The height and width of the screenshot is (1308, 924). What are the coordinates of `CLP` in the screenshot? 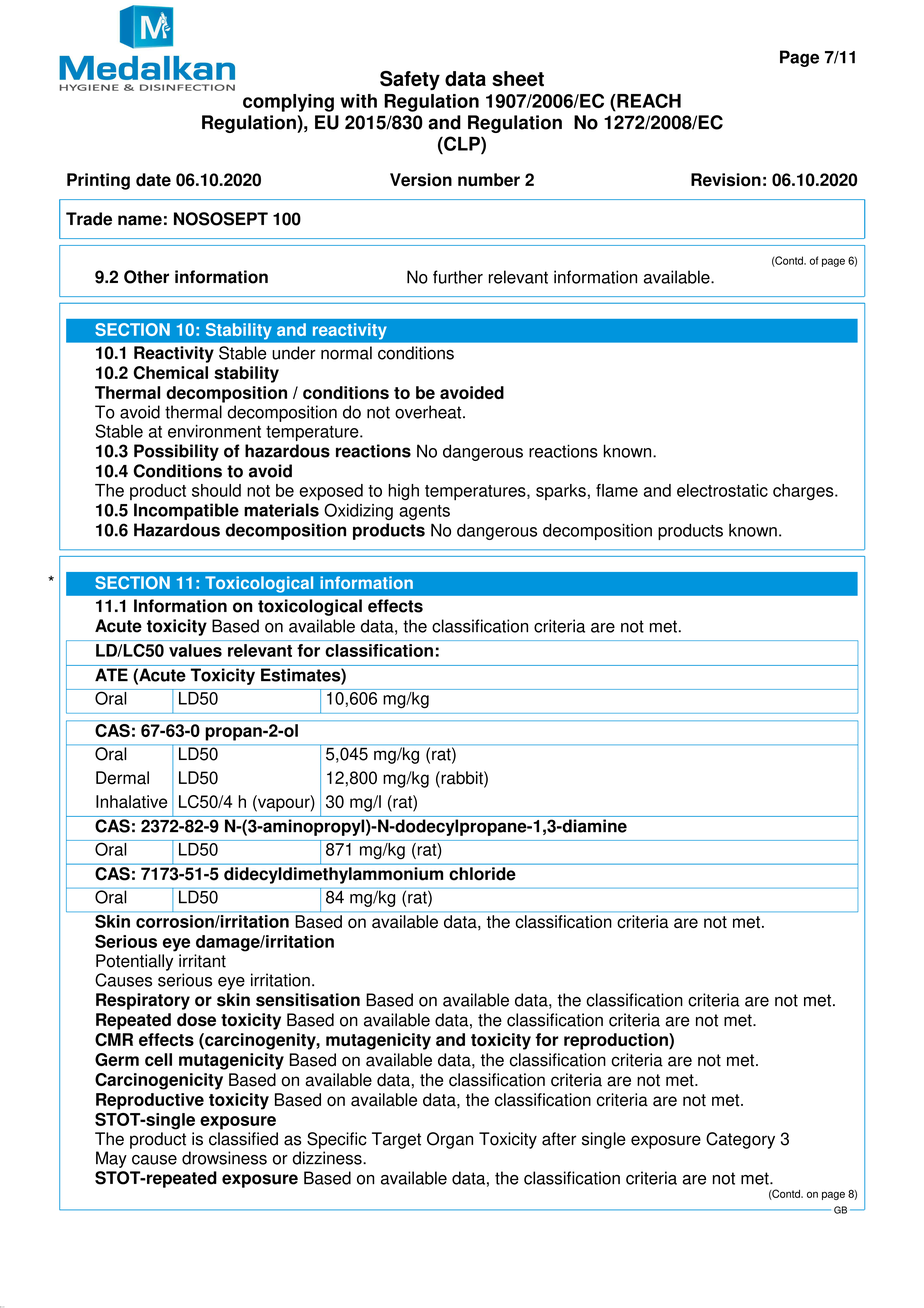 It's located at (462, 143).
